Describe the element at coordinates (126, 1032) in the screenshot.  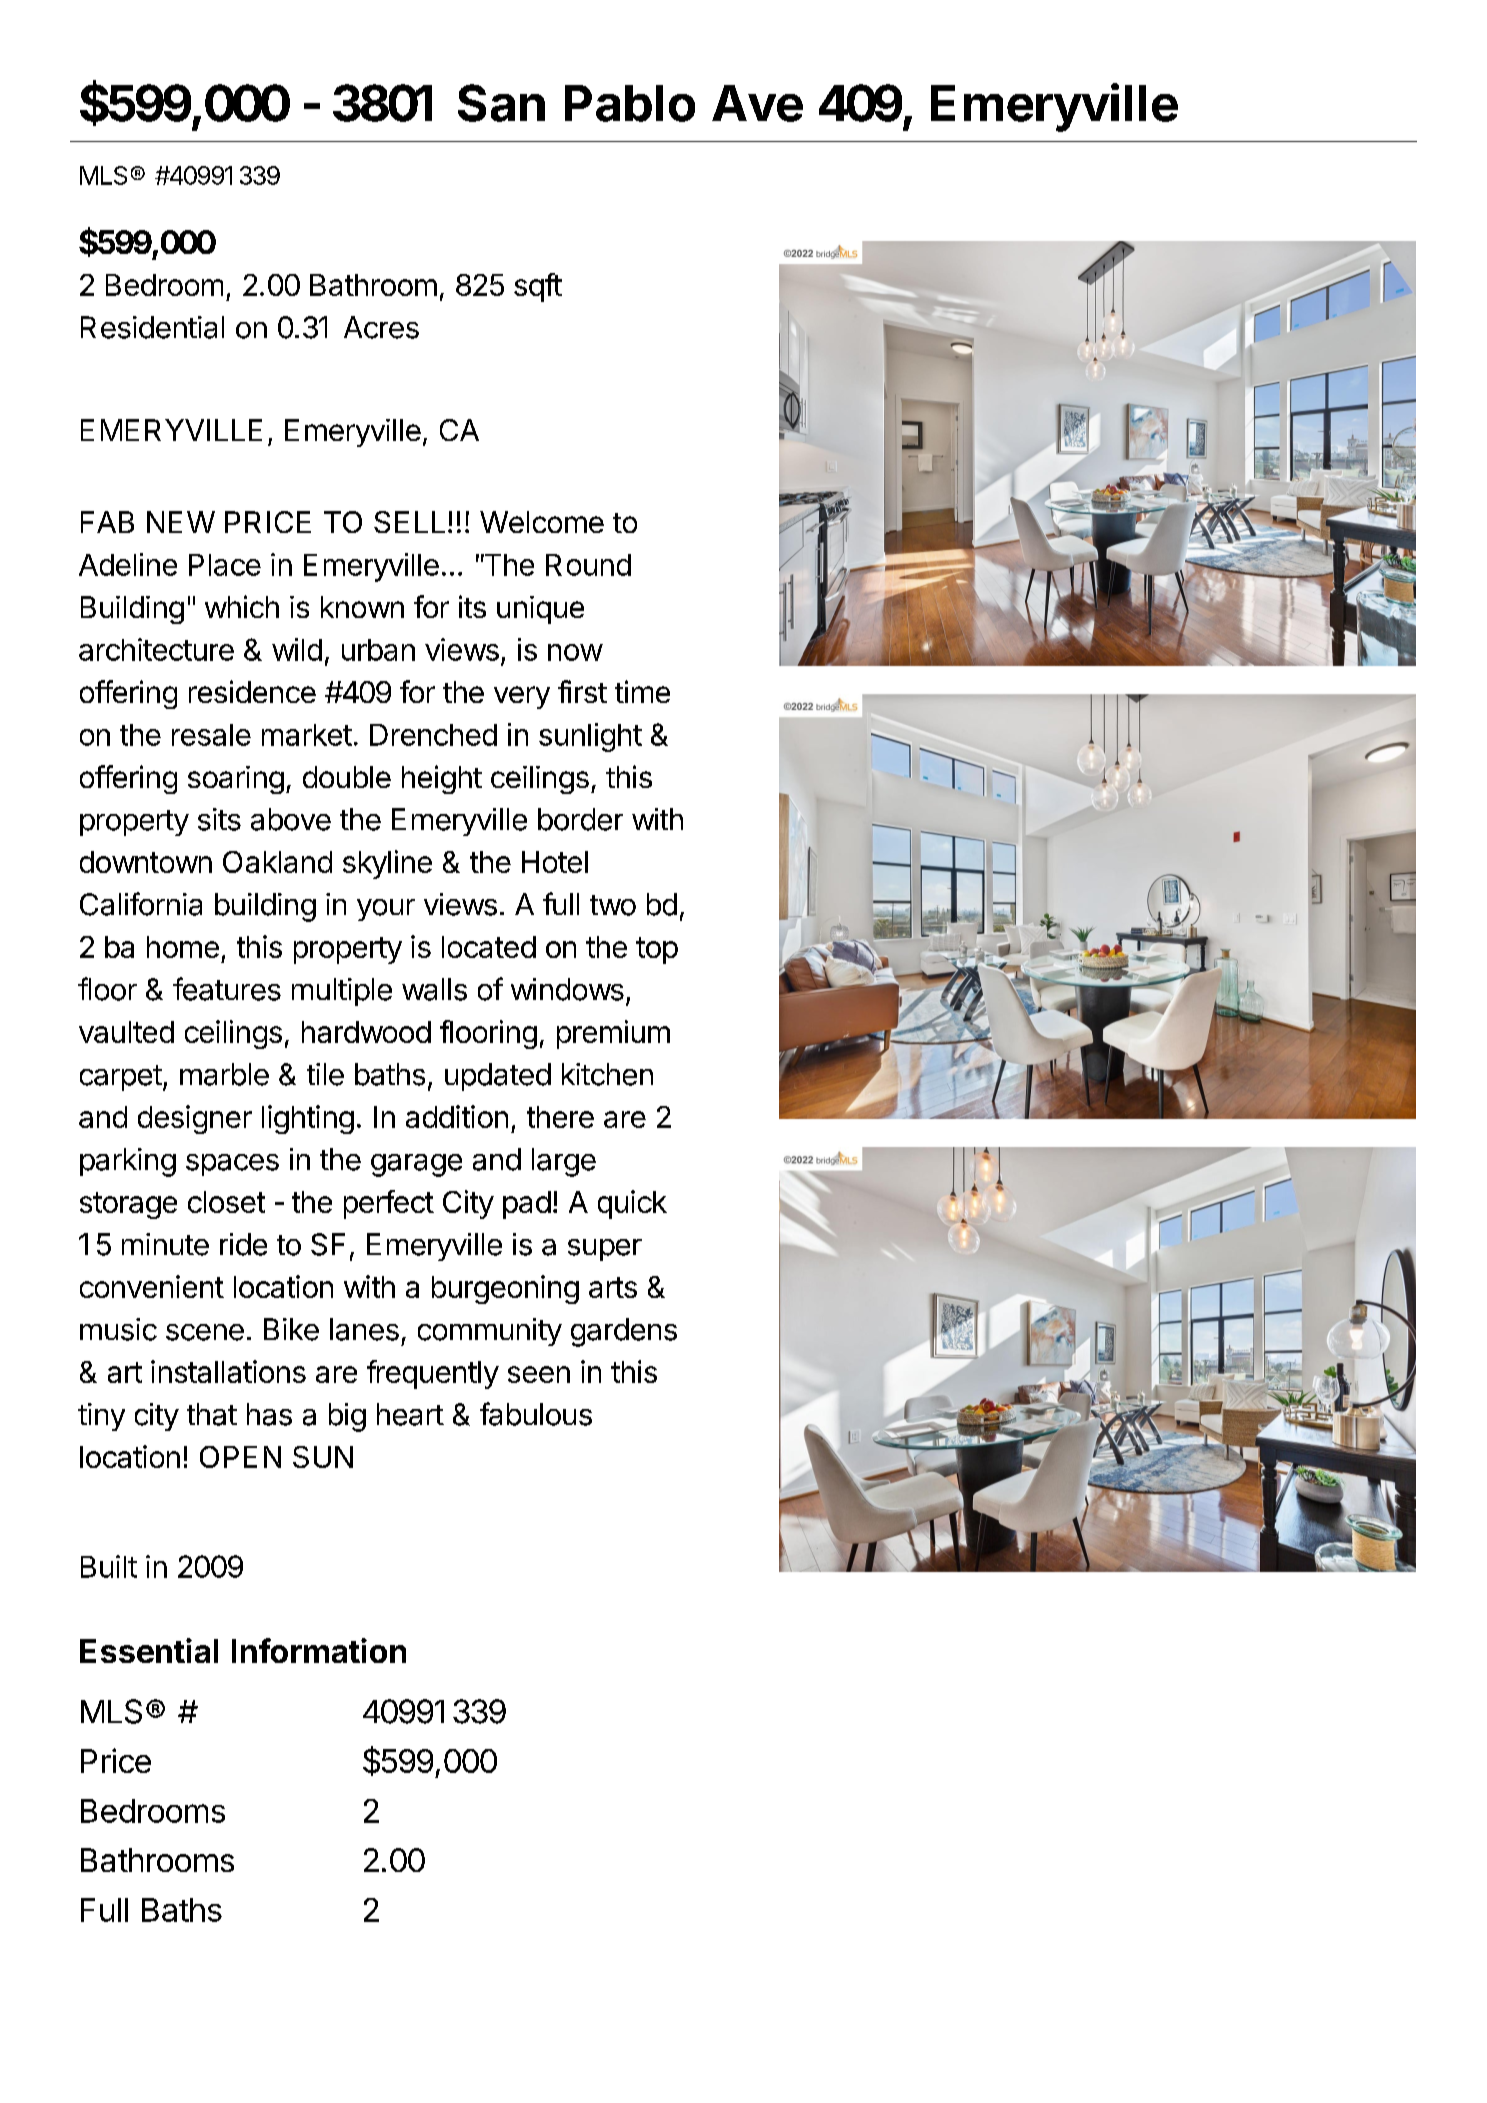
I see `vaulted` at that location.
